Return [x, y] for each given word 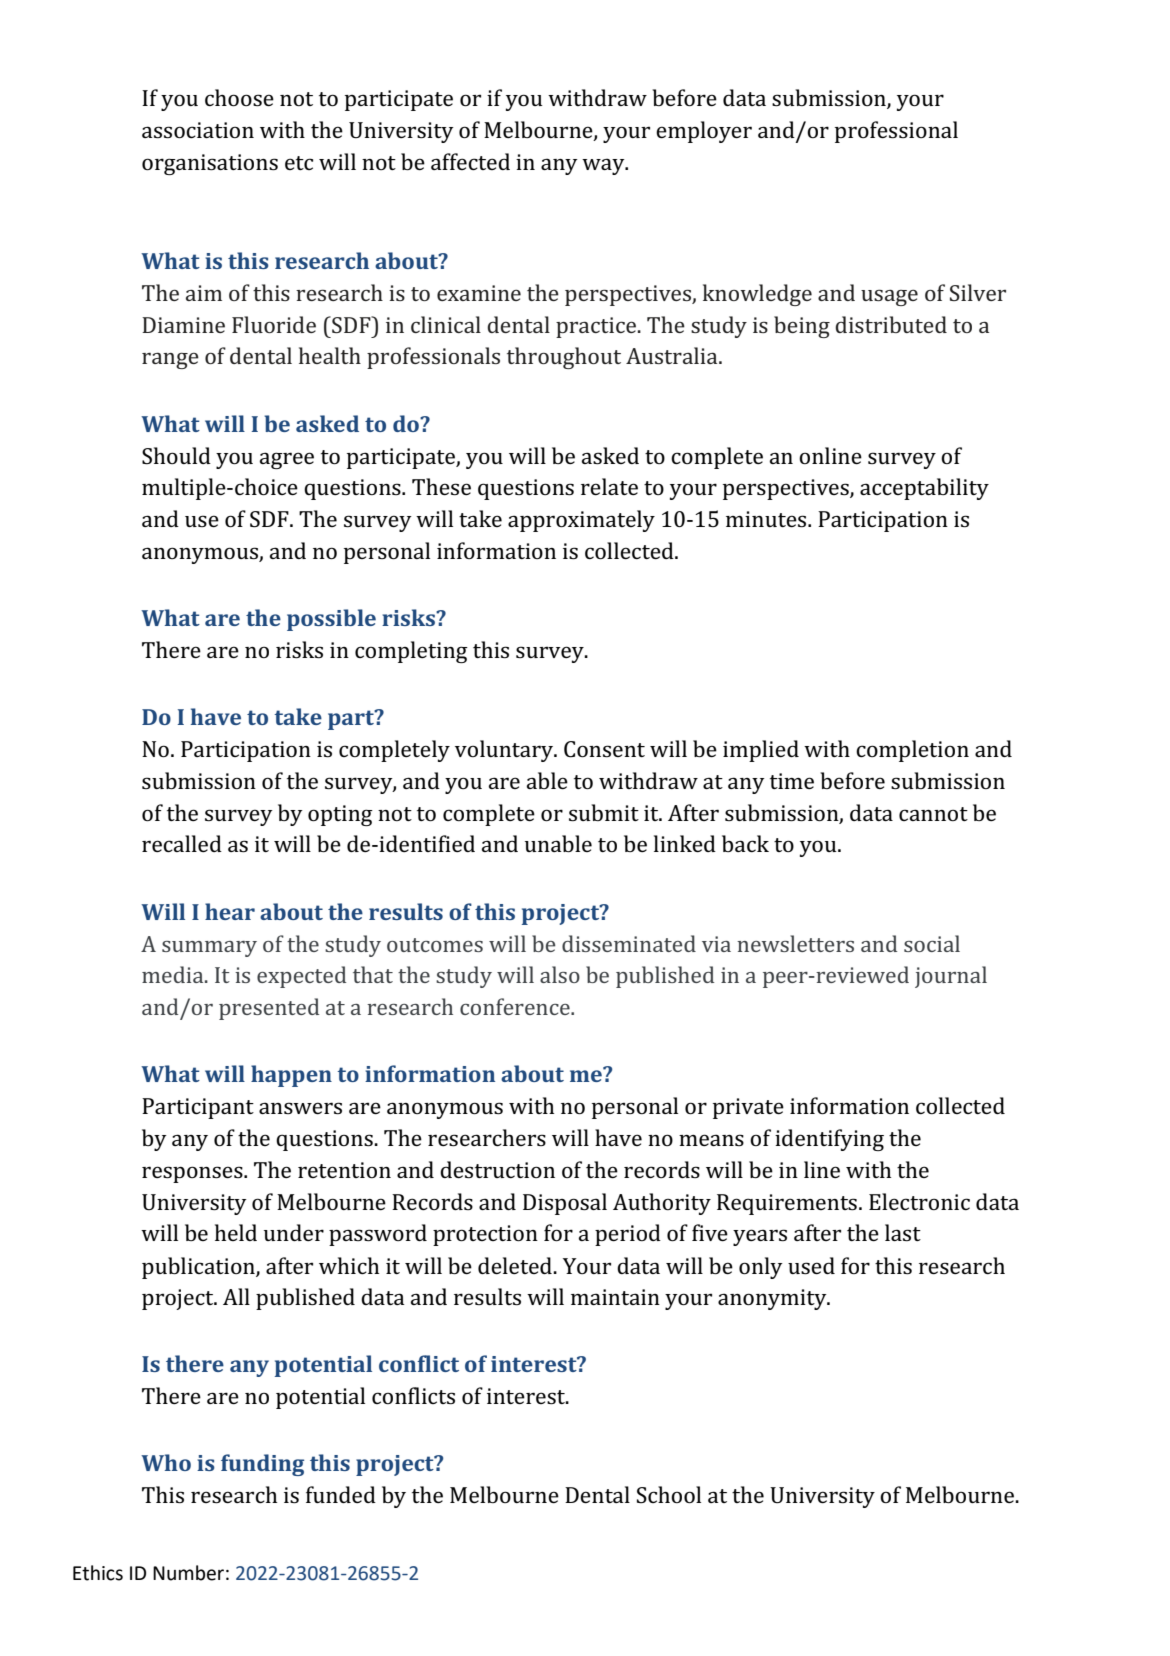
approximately [581, 521]
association [198, 130]
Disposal [565, 1204]
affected [470, 161]
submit [604, 812]
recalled [182, 843]
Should [176, 456]
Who [166, 1462]
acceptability [924, 489]
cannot [933, 814]
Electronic [919, 1201]
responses [193, 1174]
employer [704, 132]
